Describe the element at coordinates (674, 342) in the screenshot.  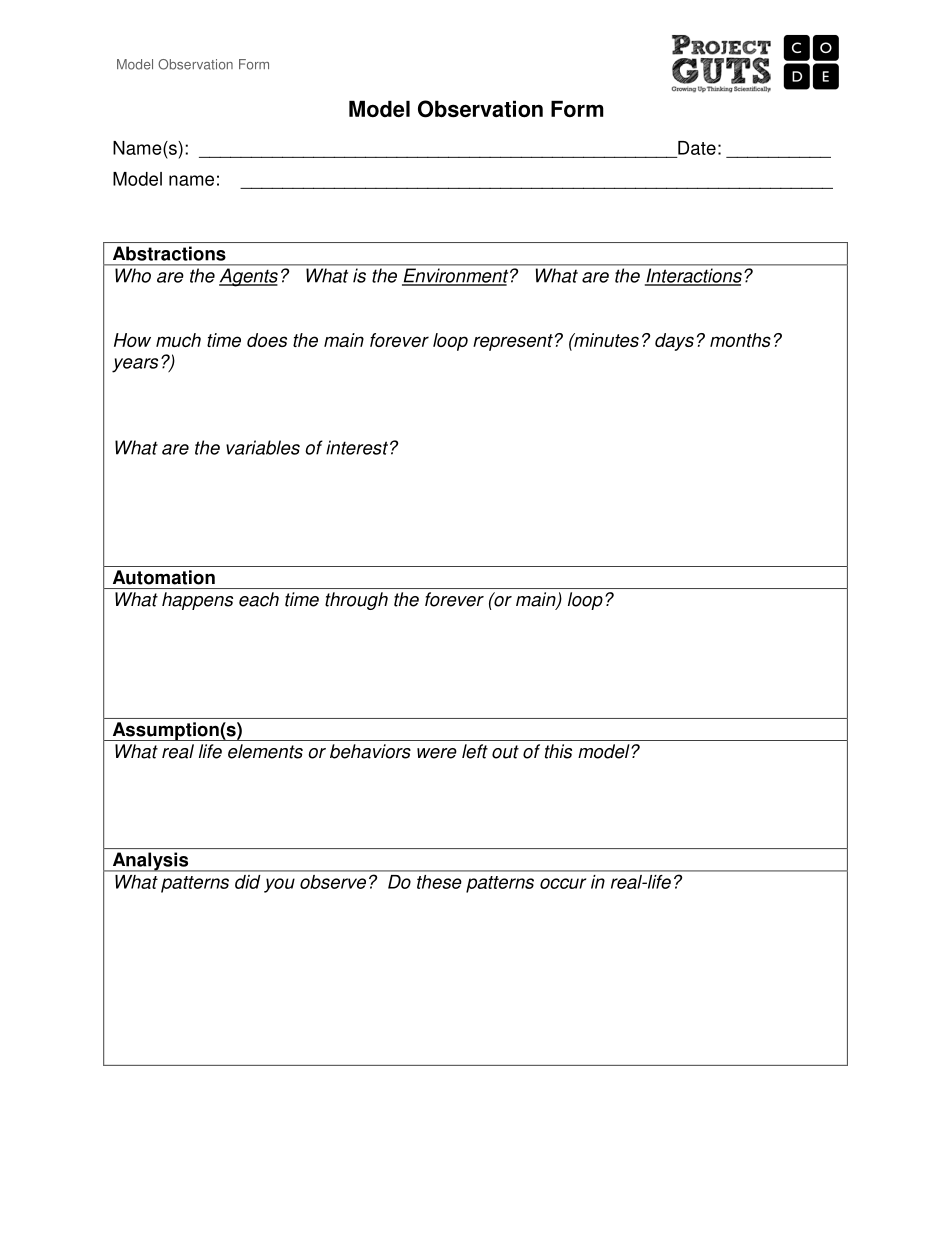
I see `days` at that location.
